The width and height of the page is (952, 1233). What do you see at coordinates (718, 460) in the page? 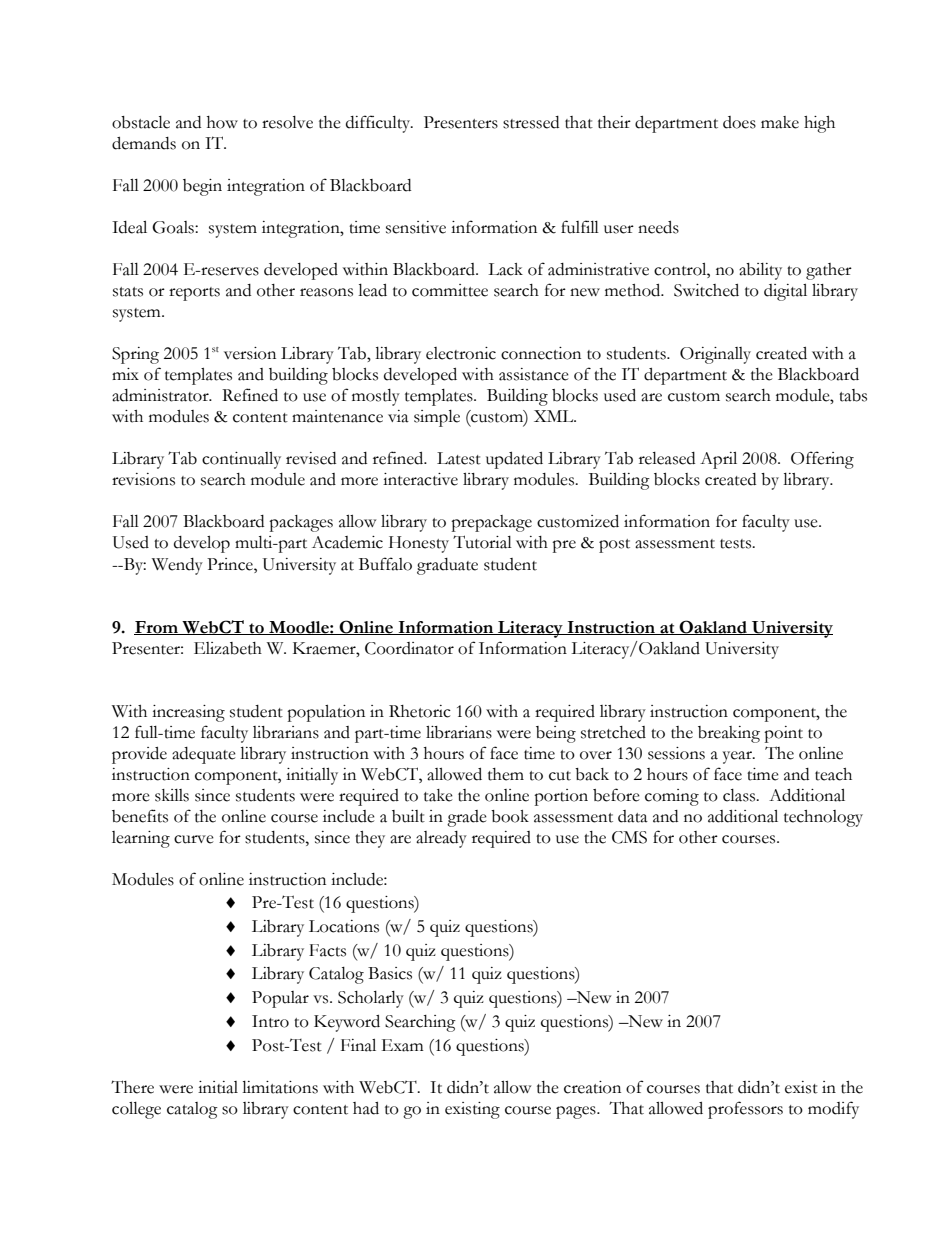
I see `April` at bounding box center [718, 460].
